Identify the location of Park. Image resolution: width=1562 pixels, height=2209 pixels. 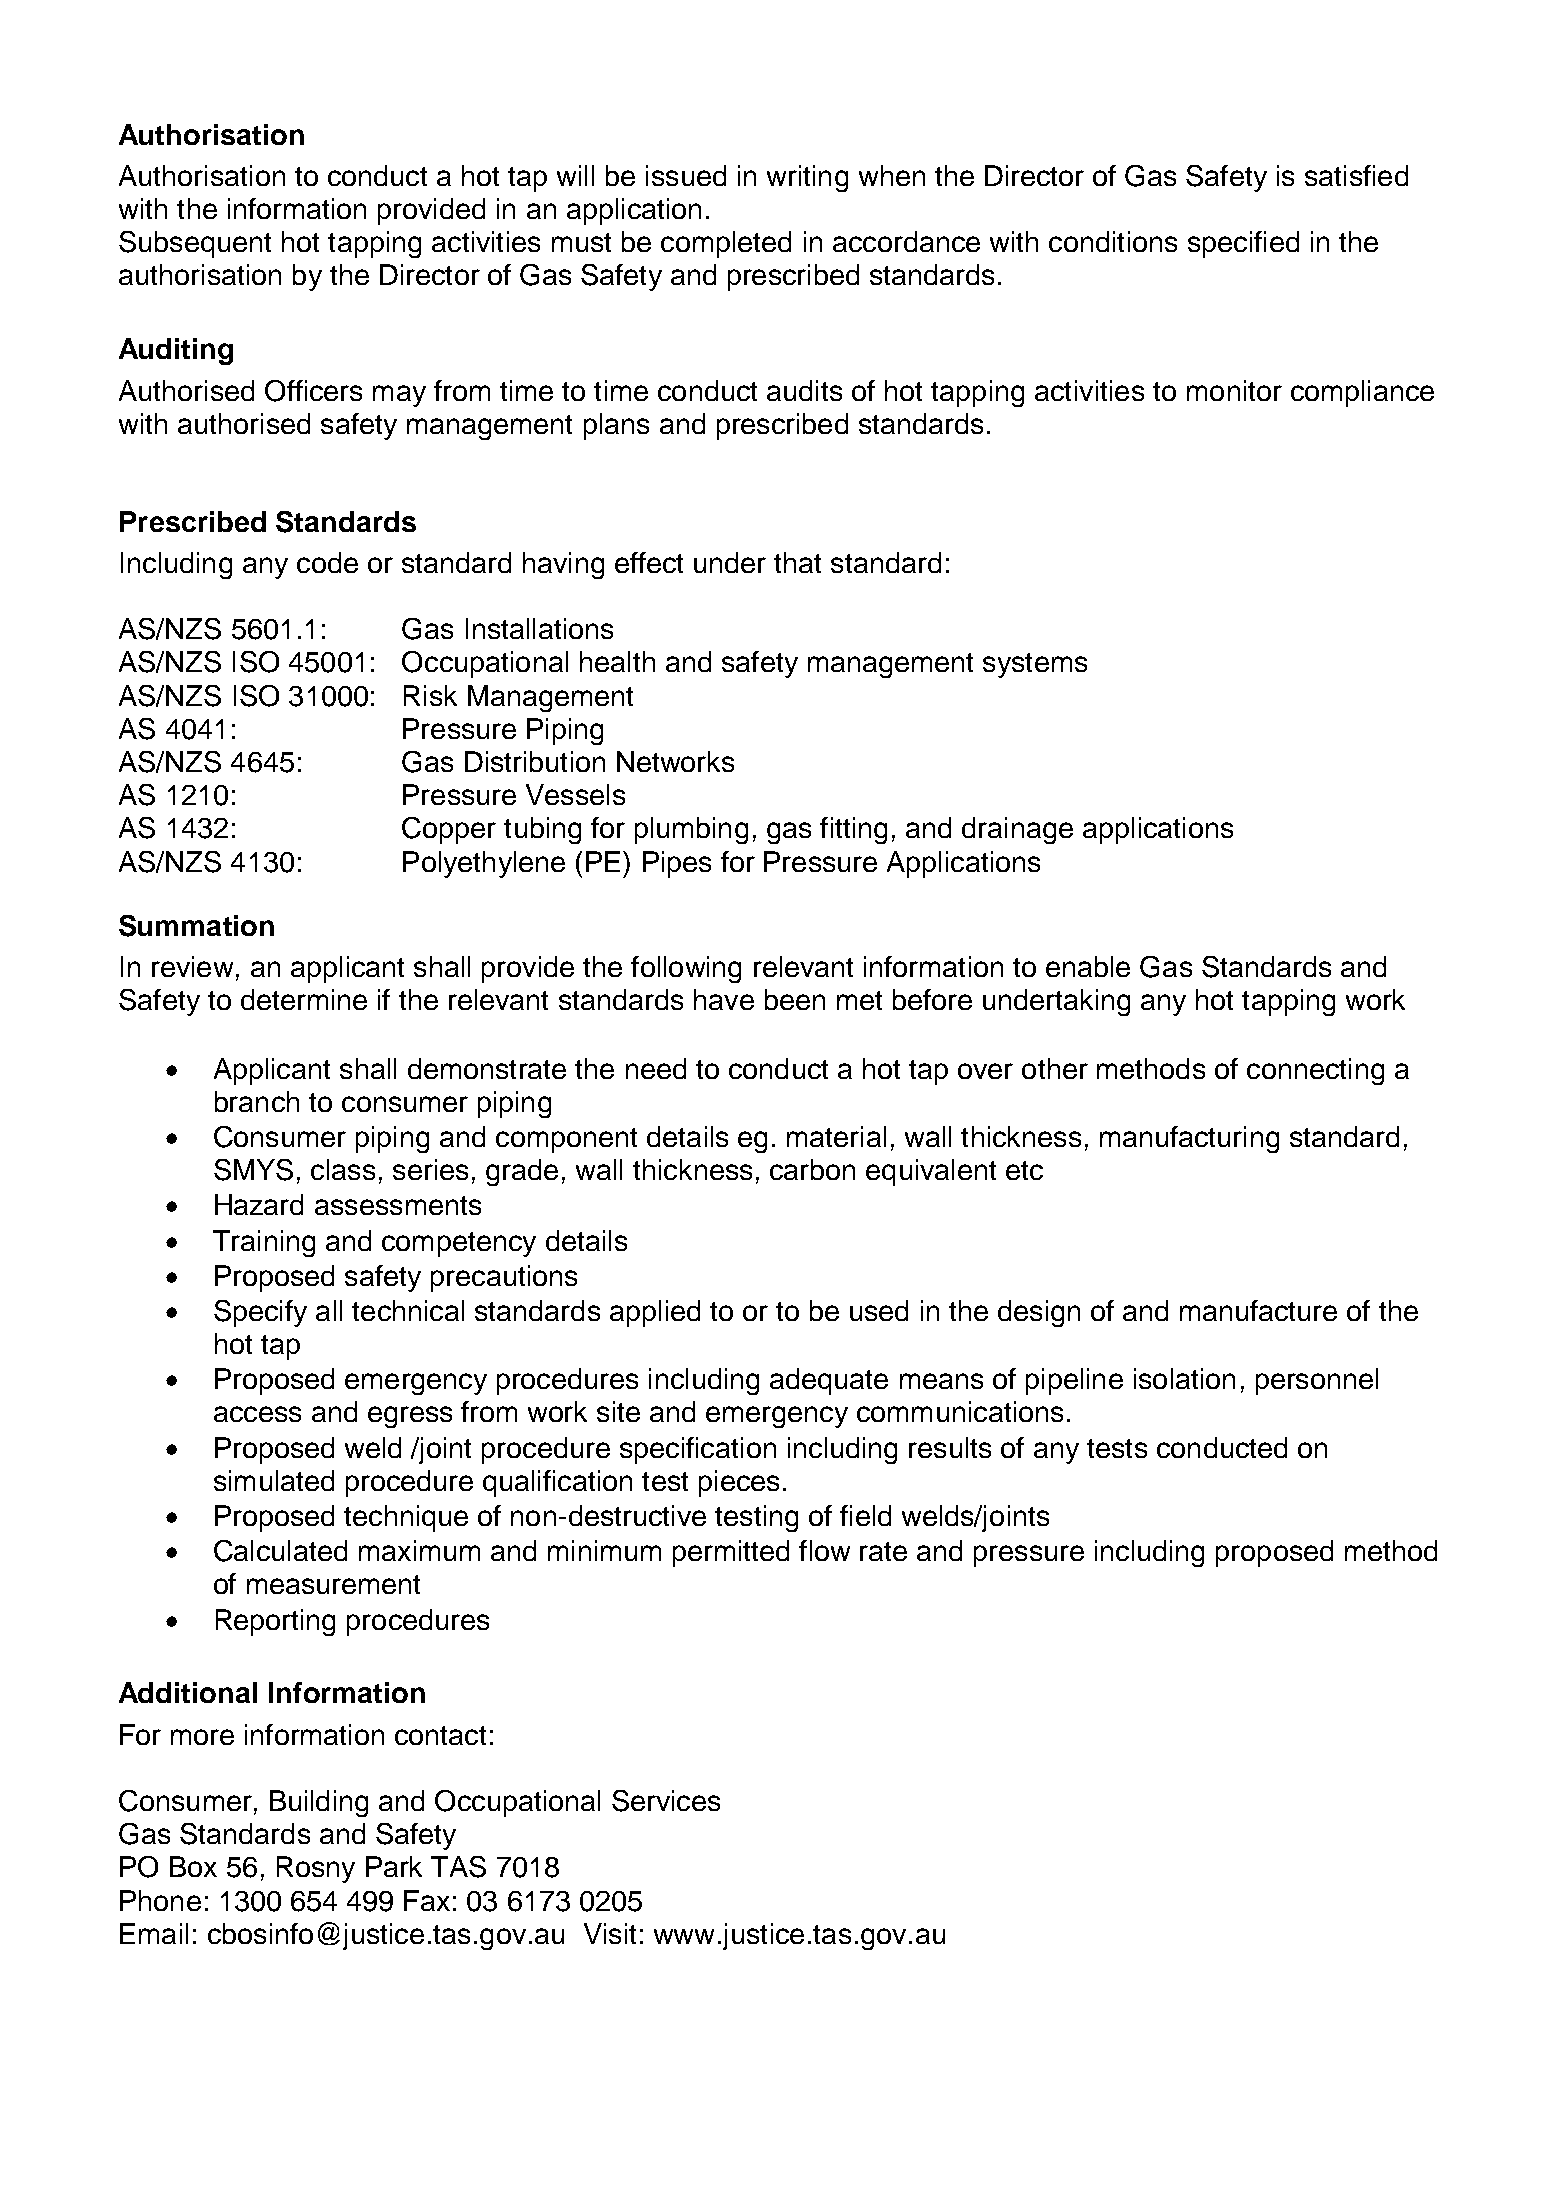
(394, 1866).
